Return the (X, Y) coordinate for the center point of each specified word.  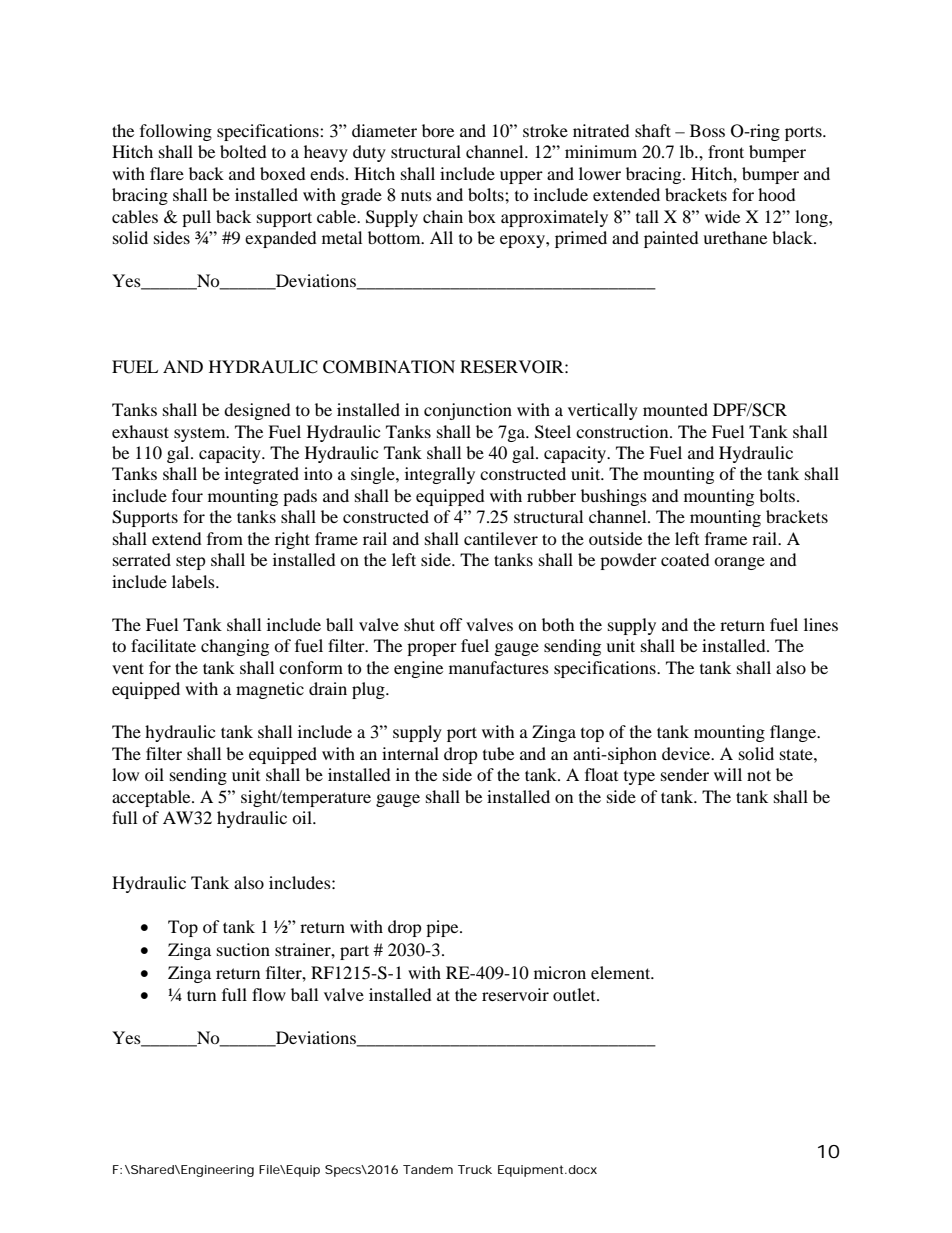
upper (521, 177)
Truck (475, 1169)
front (726, 151)
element (622, 972)
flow (269, 994)
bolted (243, 151)
